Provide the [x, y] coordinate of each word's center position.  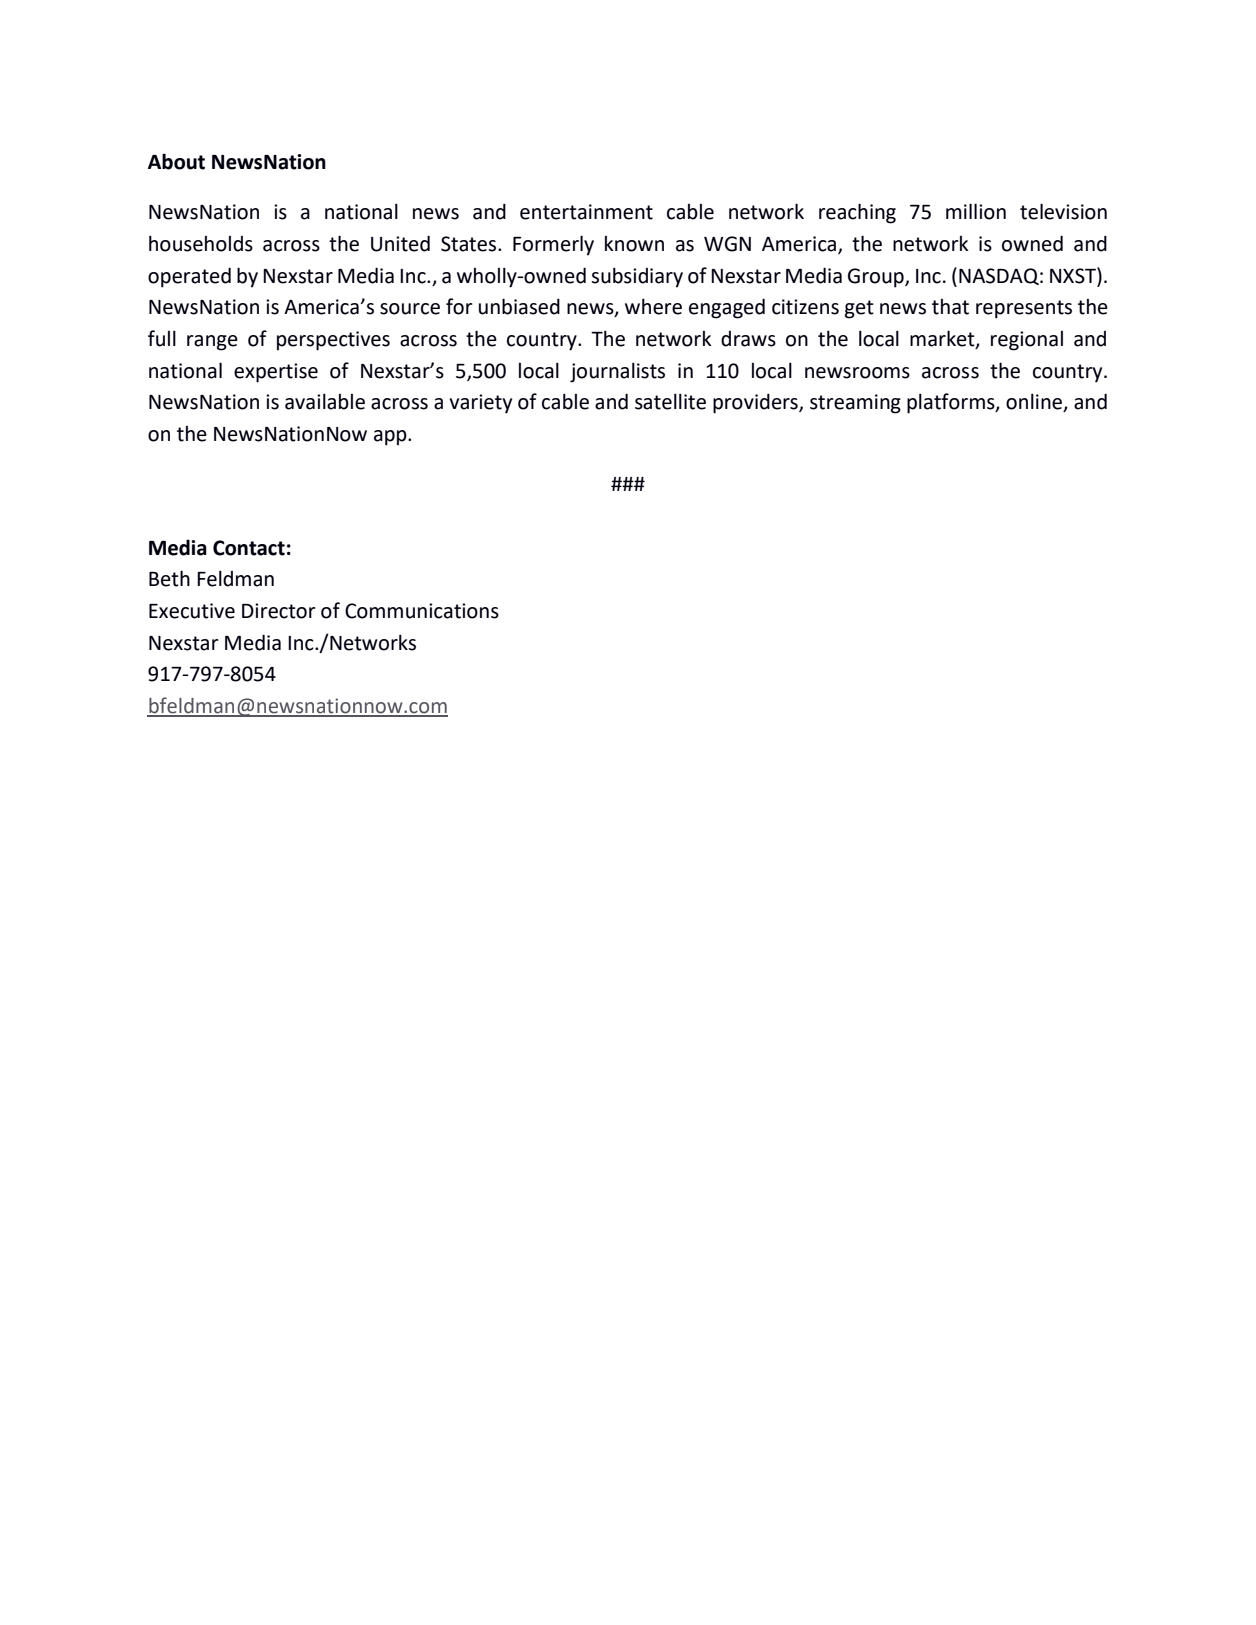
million [976, 211]
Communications [422, 611]
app [391, 438]
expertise [276, 373]
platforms [952, 403]
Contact [249, 548]
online [1035, 402]
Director [279, 611]
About [176, 161]
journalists [617, 372]
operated [189, 277]
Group [877, 278]
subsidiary [637, 277]
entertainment [586, 212]
